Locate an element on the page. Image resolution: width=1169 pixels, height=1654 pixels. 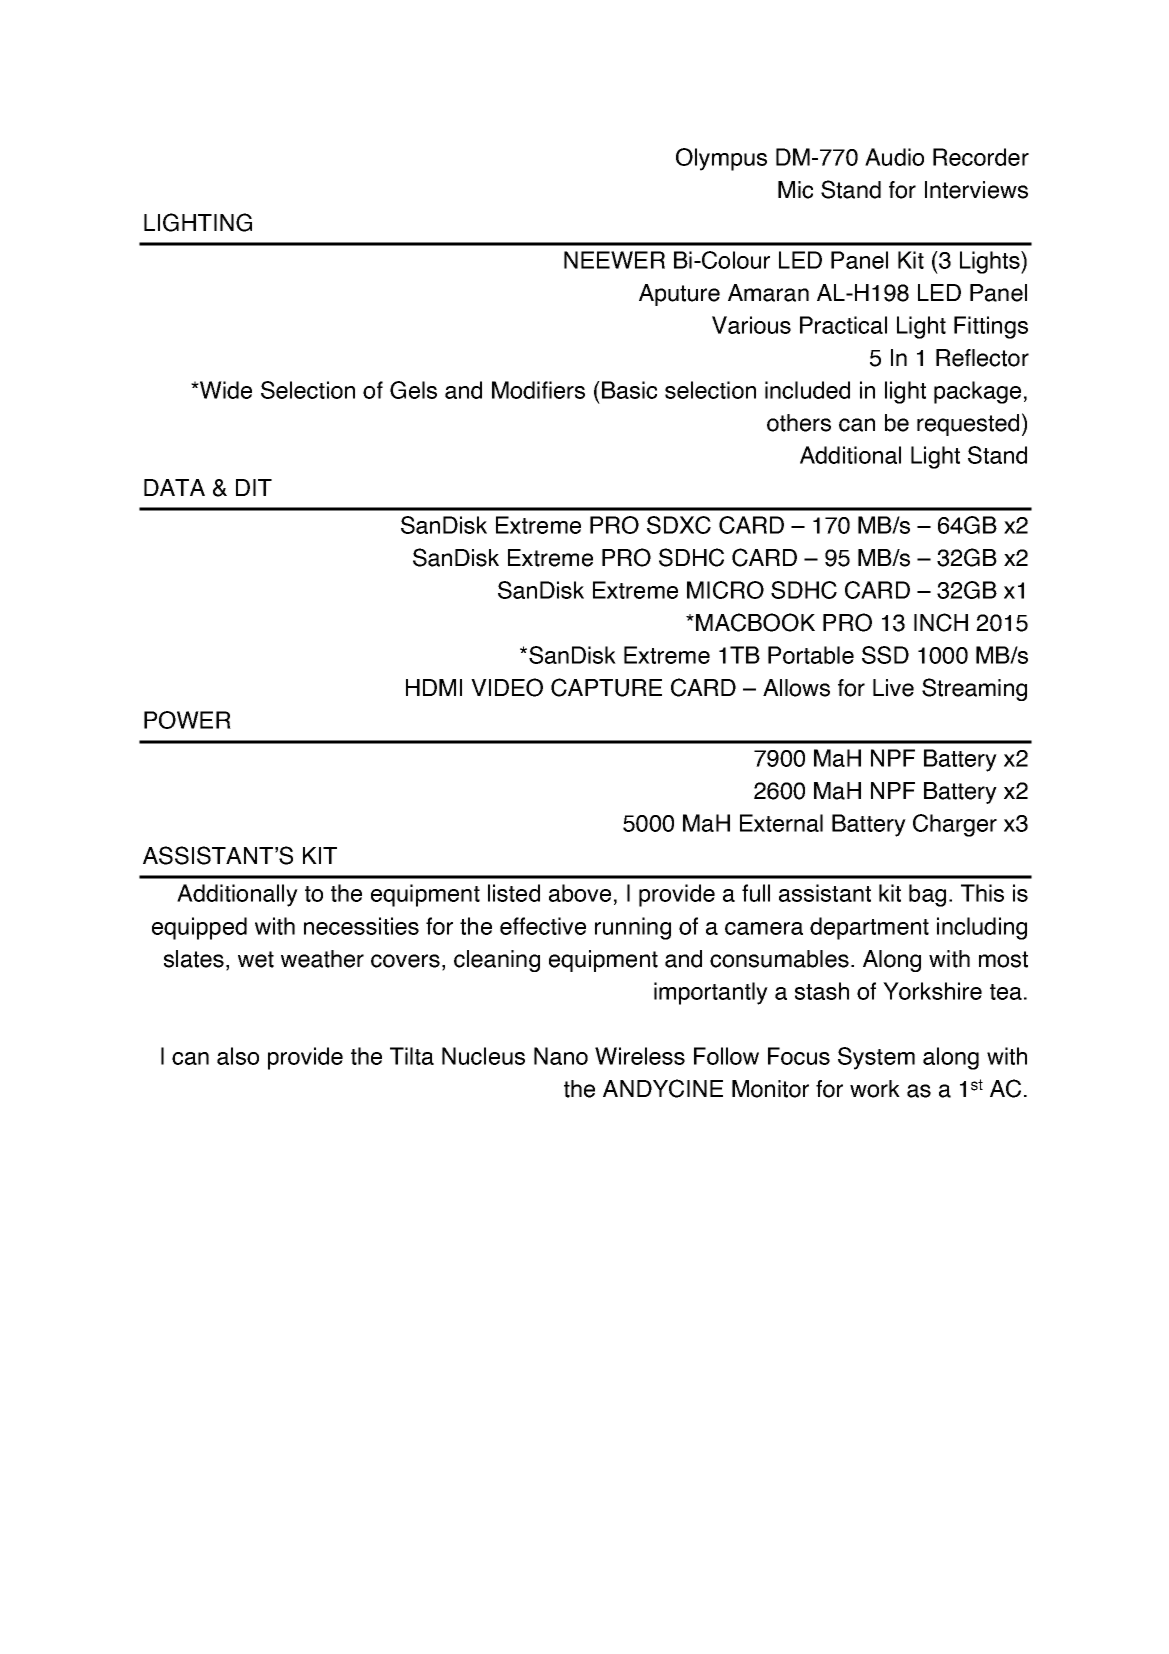
SDXC is located at coordinates (679, 525).
